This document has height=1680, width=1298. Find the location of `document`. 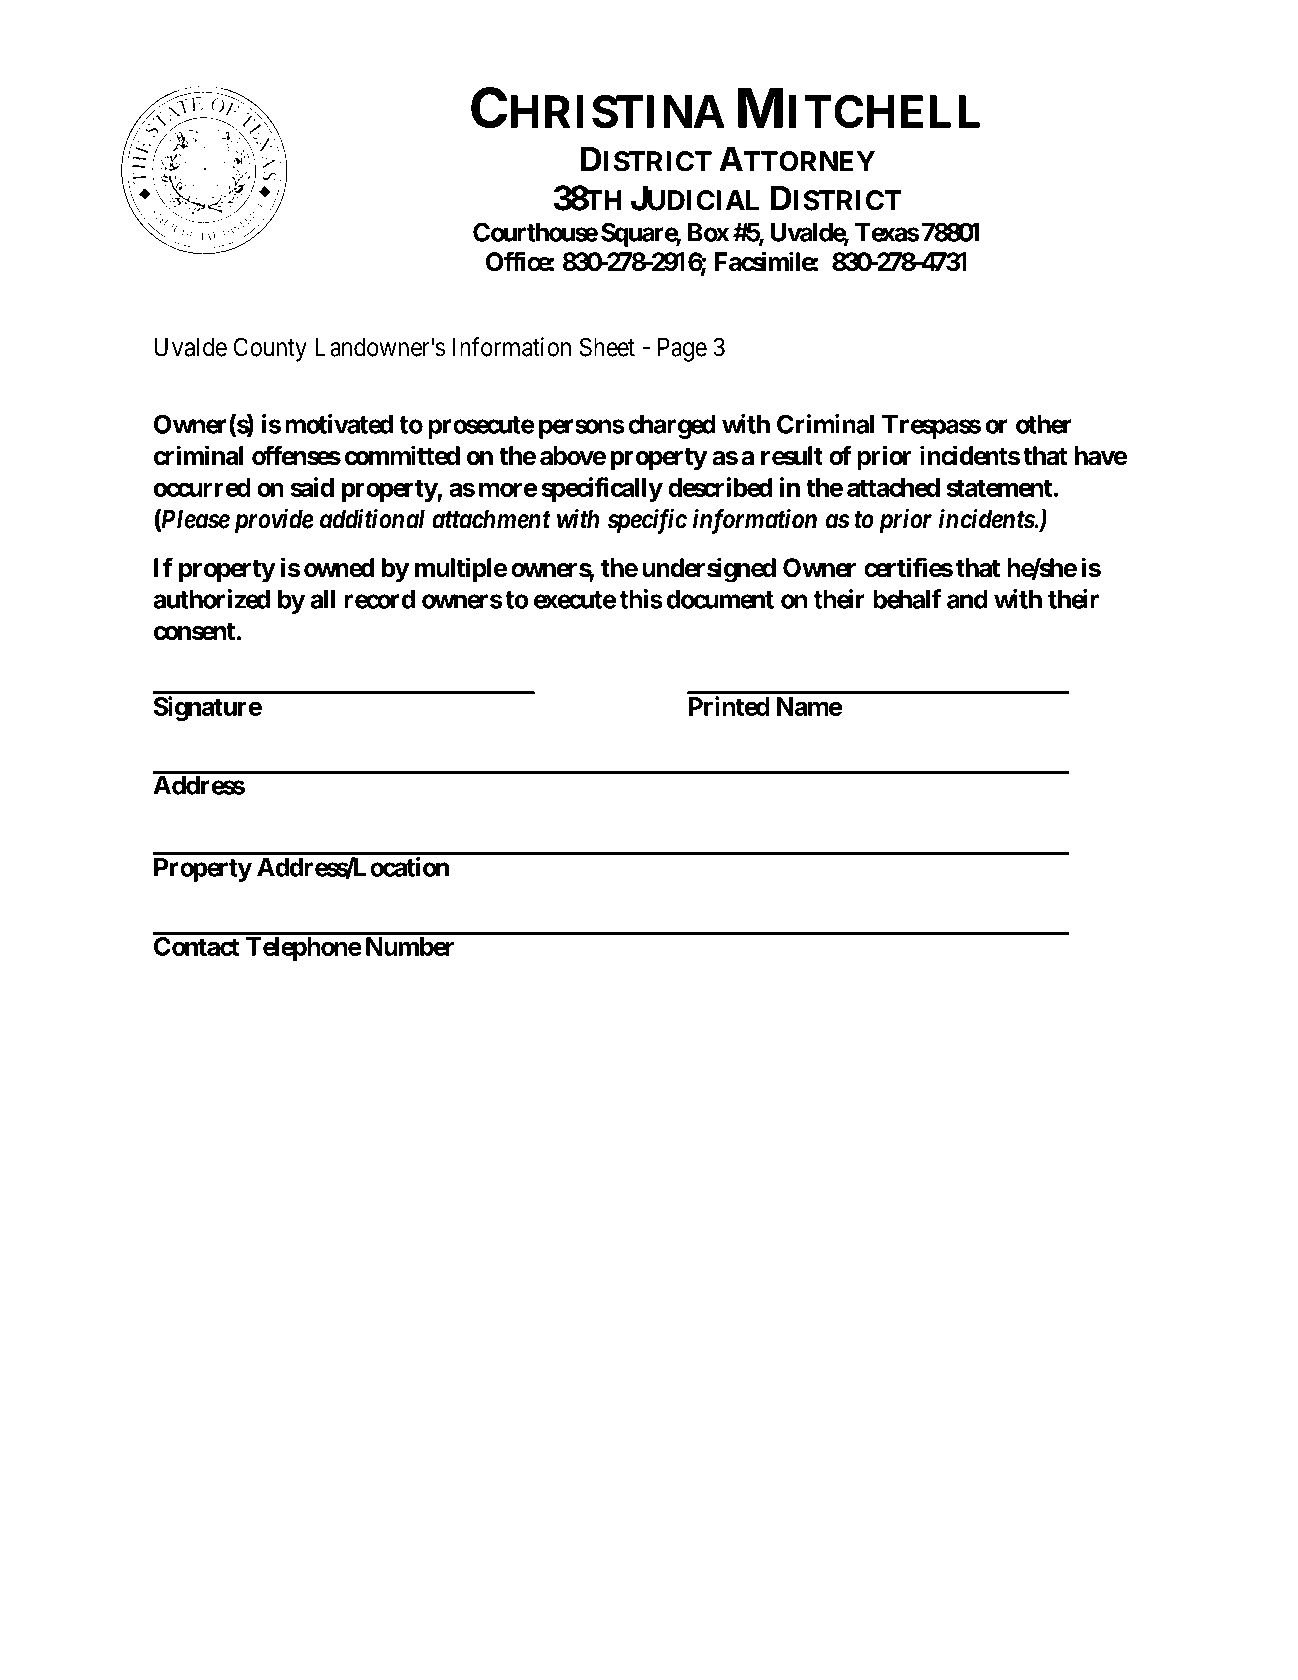

document is located at coordinates (720, 599).
